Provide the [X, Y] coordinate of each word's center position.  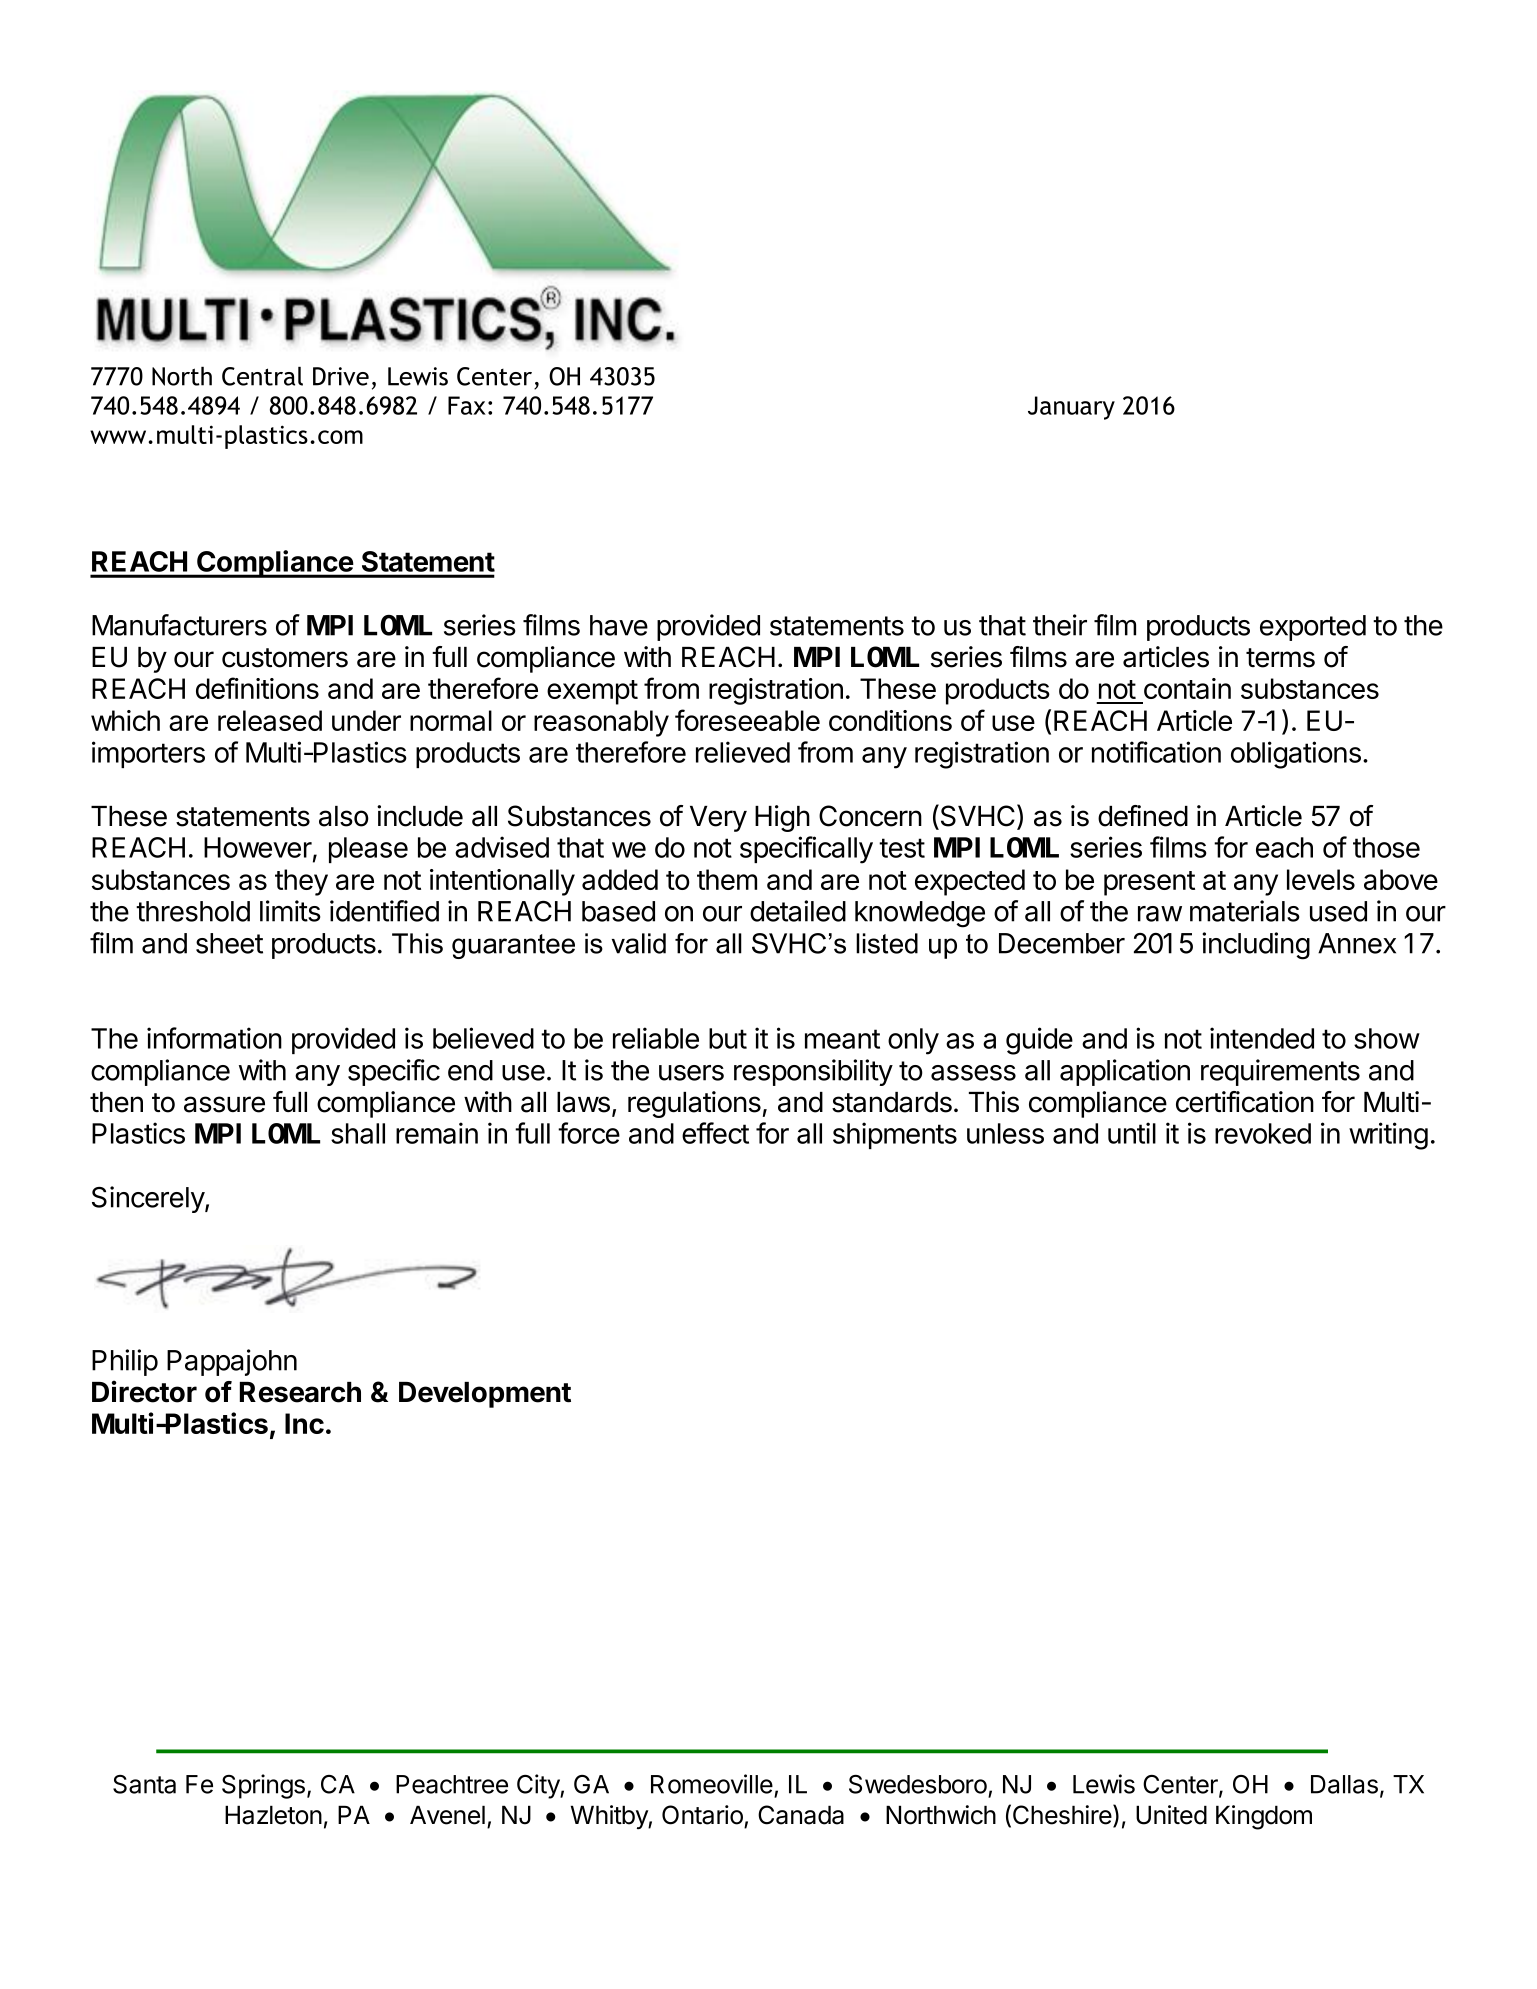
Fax [467, 405]
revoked [1263, 1133]
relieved [743, 752]
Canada [801, 1815]
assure [224, 1104]
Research [300, 1392]
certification [1245, 1102]
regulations [694, 1104]
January [1071, 408]
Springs [263, 1786]
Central [262, 376]
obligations [1296, 755]
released [270, 720]
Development [485, 1395]
